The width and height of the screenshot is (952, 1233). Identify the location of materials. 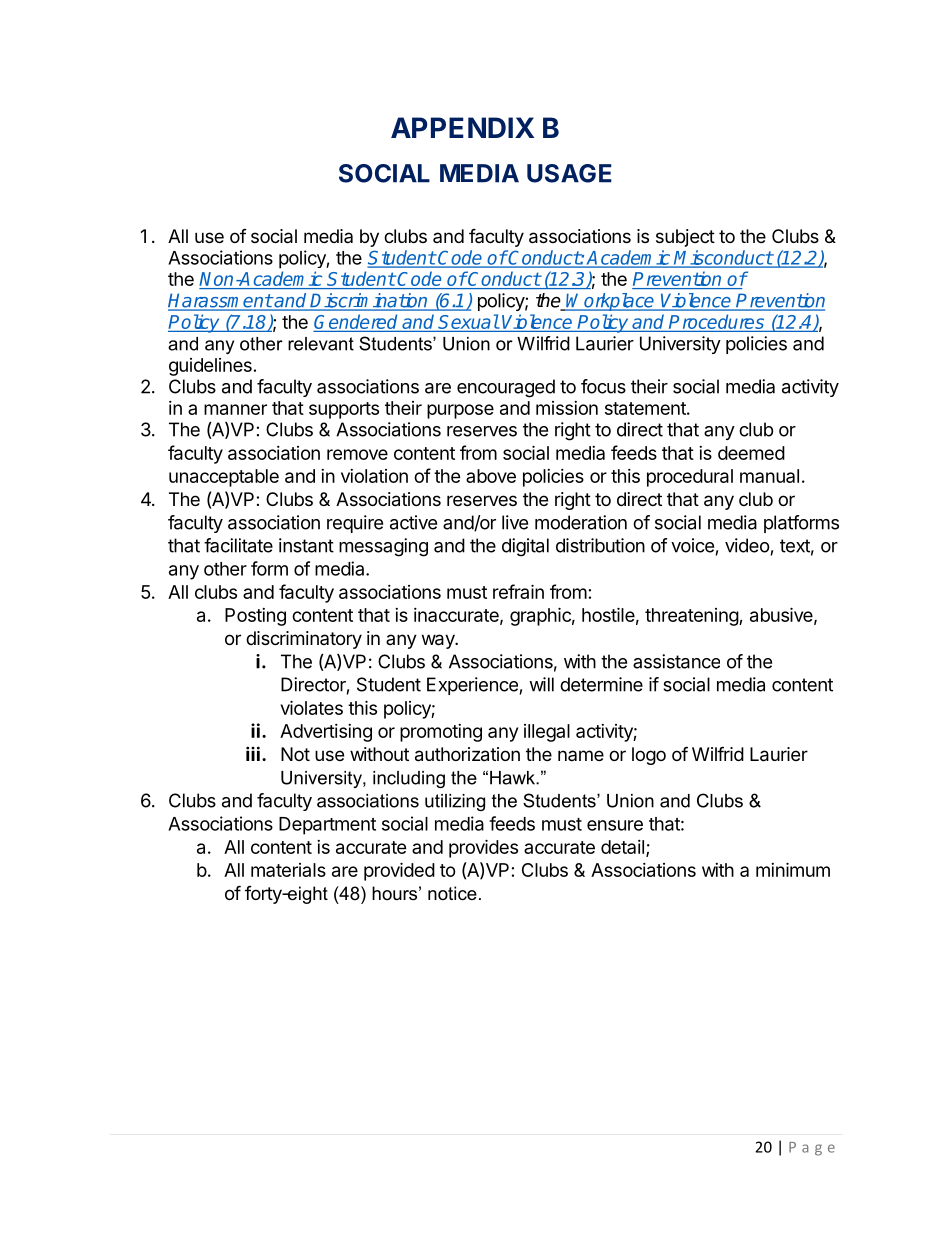
(288, 870).
